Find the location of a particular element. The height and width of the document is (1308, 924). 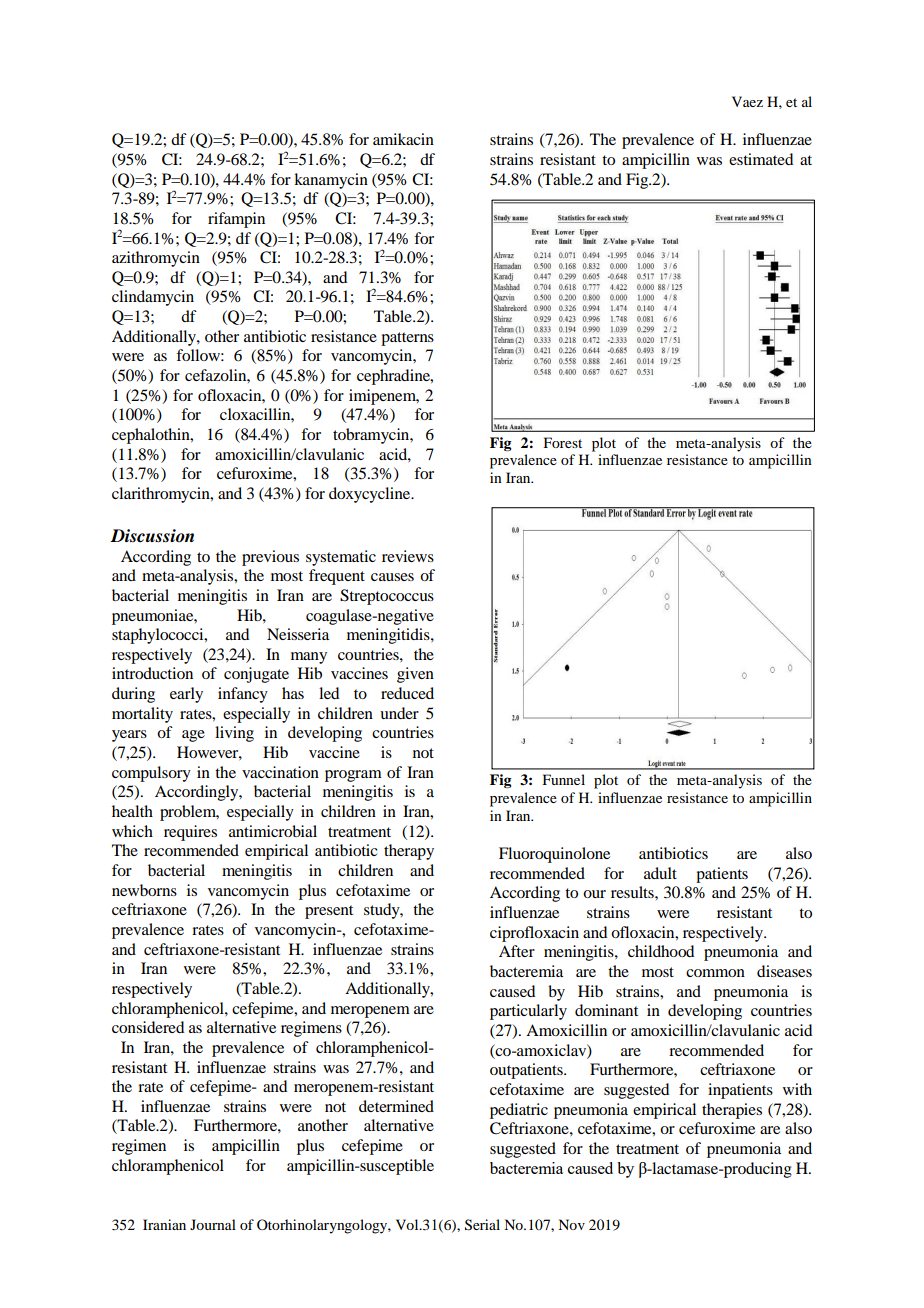

Funnel is located at coordinates (564, 779).
